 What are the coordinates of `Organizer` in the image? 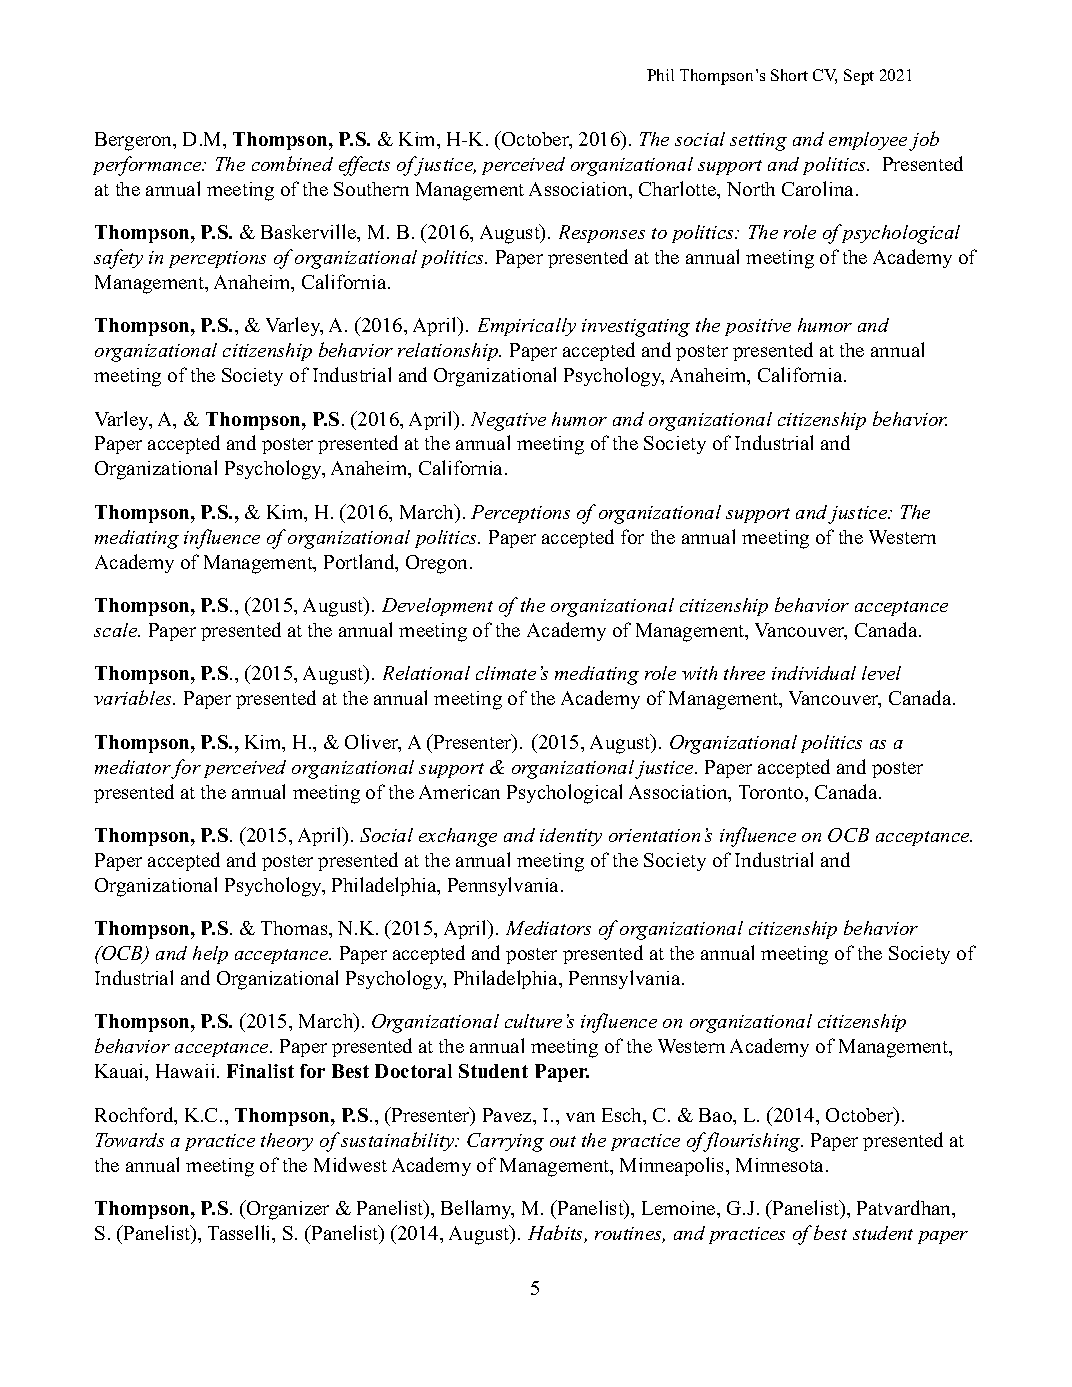 It's located at (287, 1210).
